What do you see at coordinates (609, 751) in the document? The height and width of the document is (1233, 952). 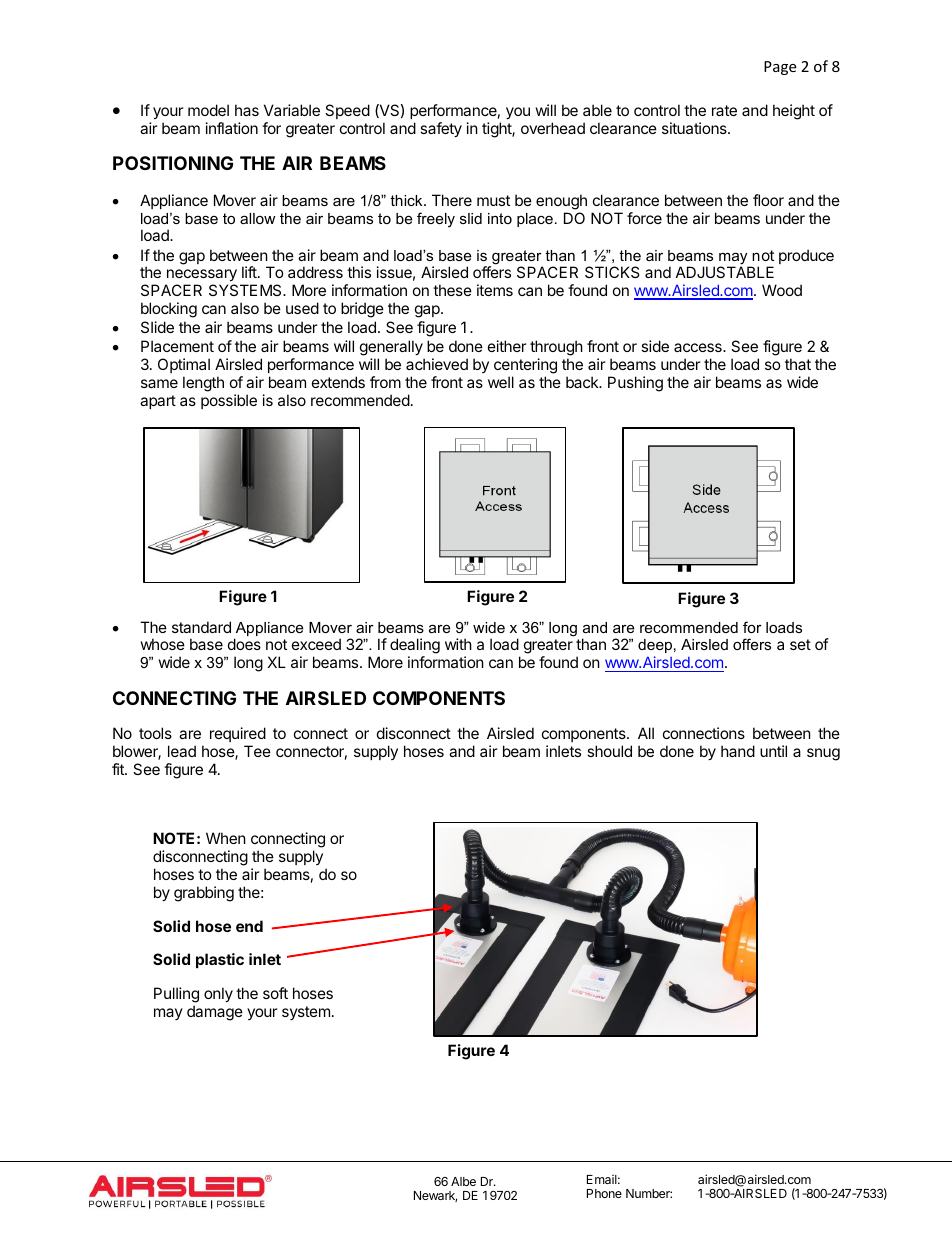 I see `should` at bounding box center [609, 751].
